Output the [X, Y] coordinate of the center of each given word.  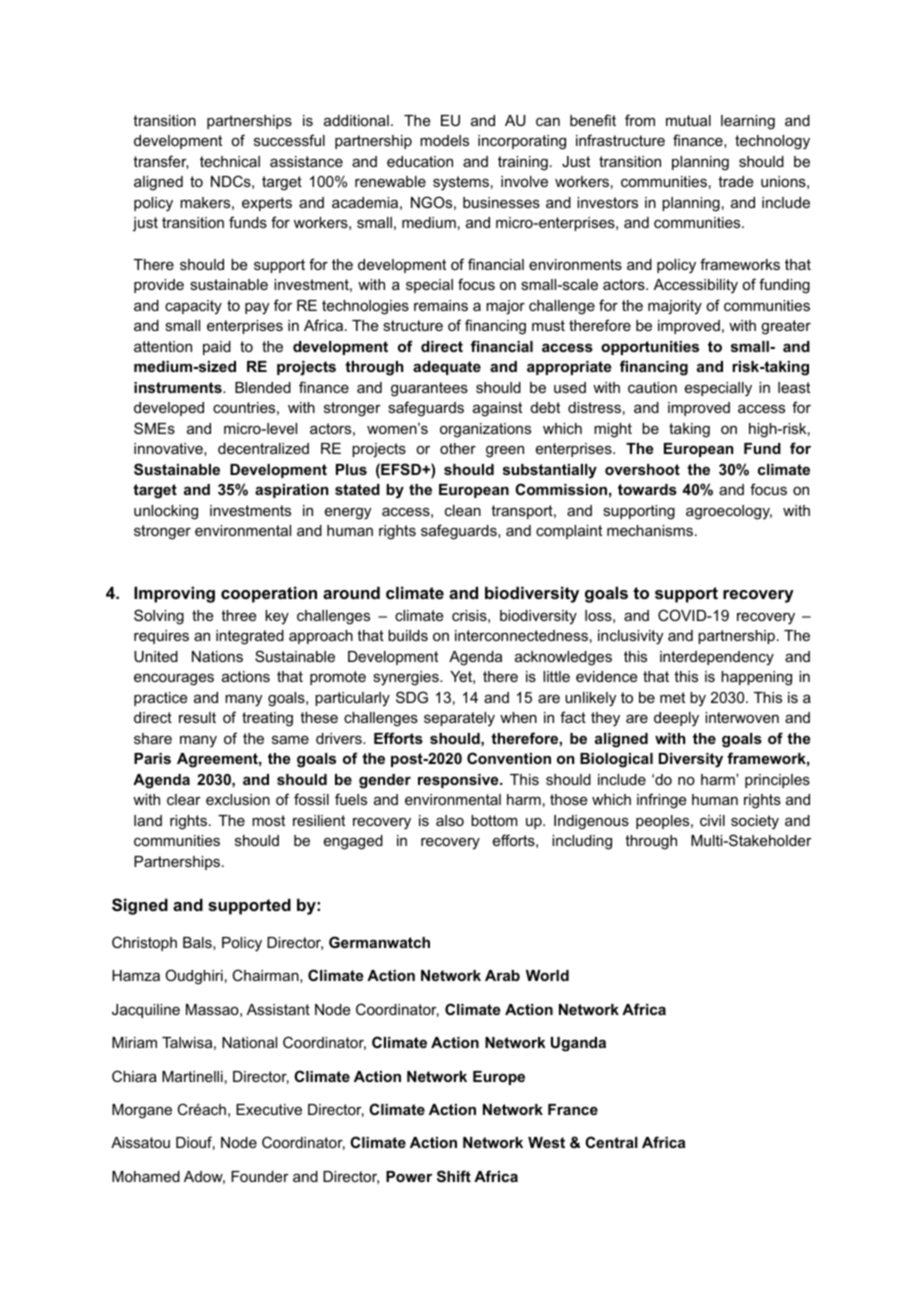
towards [647, 489]
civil [712, 820]
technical [230, 161]
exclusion [238, 799]
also [450, 820]
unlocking [166, 512]
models [444, 140]
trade [736, 181]
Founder [260, 1176]
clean [463, 510]
